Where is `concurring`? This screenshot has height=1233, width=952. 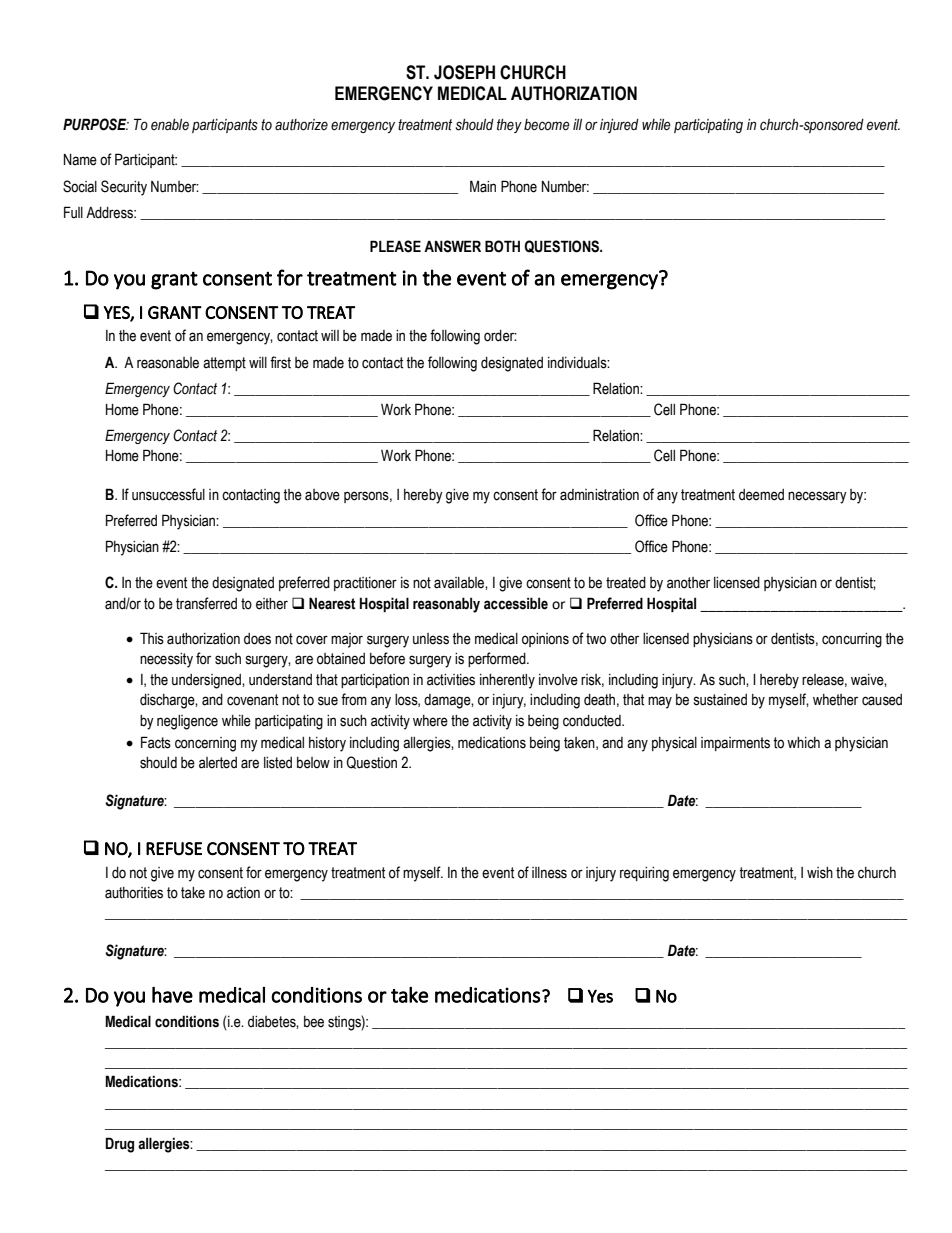
concurring is located at coordinates (852, 640).
